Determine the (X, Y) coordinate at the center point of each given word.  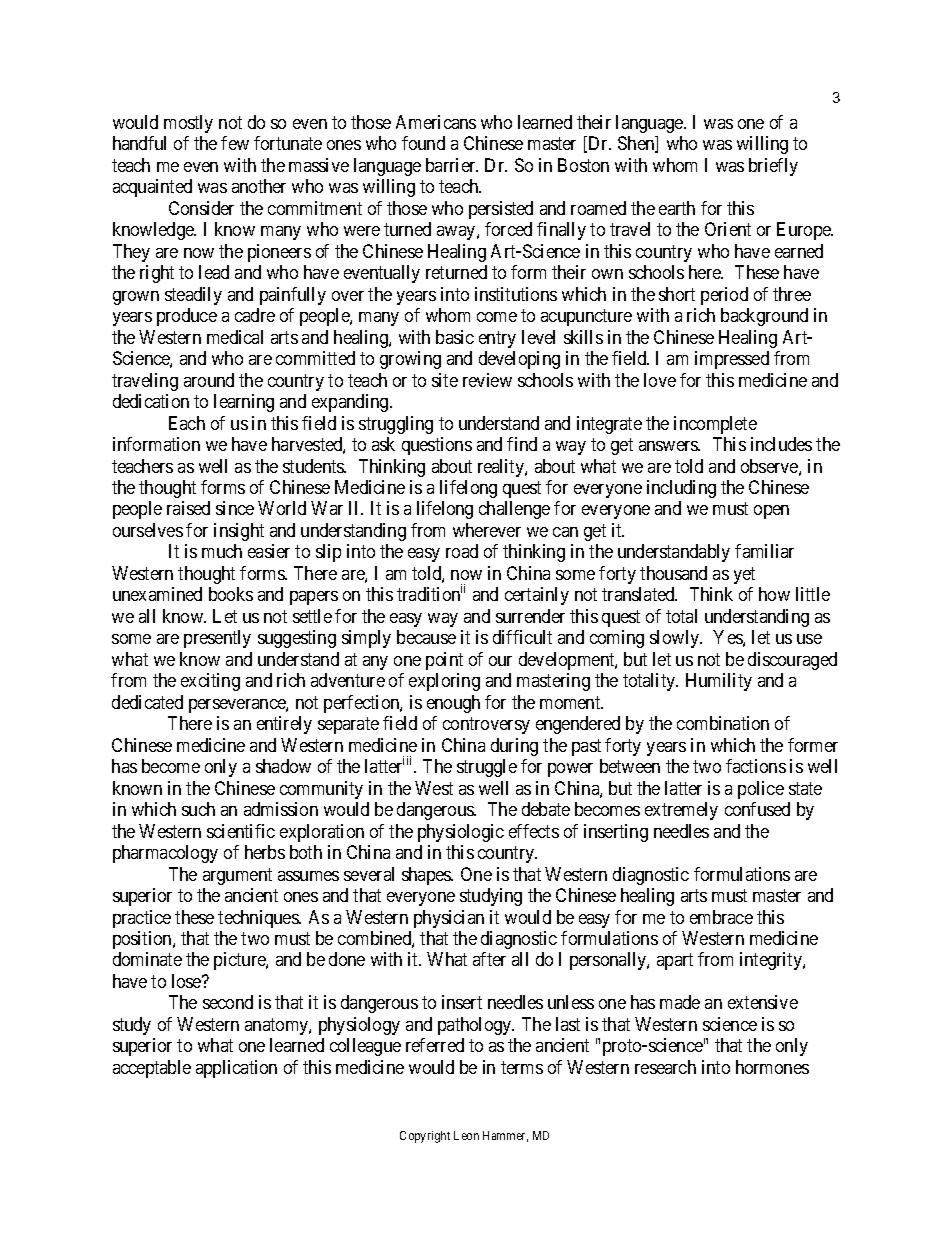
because (426, 637)
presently (217, 639)
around (209, 380)
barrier (452, 165)
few (235, 143)
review (487, 380)
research (665, 1067)
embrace (721, 917)
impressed (732, 360)
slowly (676, 639)
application (236, 1069)
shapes (427, 876)
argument (237, 876)
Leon (466, 1135)
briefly (773, 167)
